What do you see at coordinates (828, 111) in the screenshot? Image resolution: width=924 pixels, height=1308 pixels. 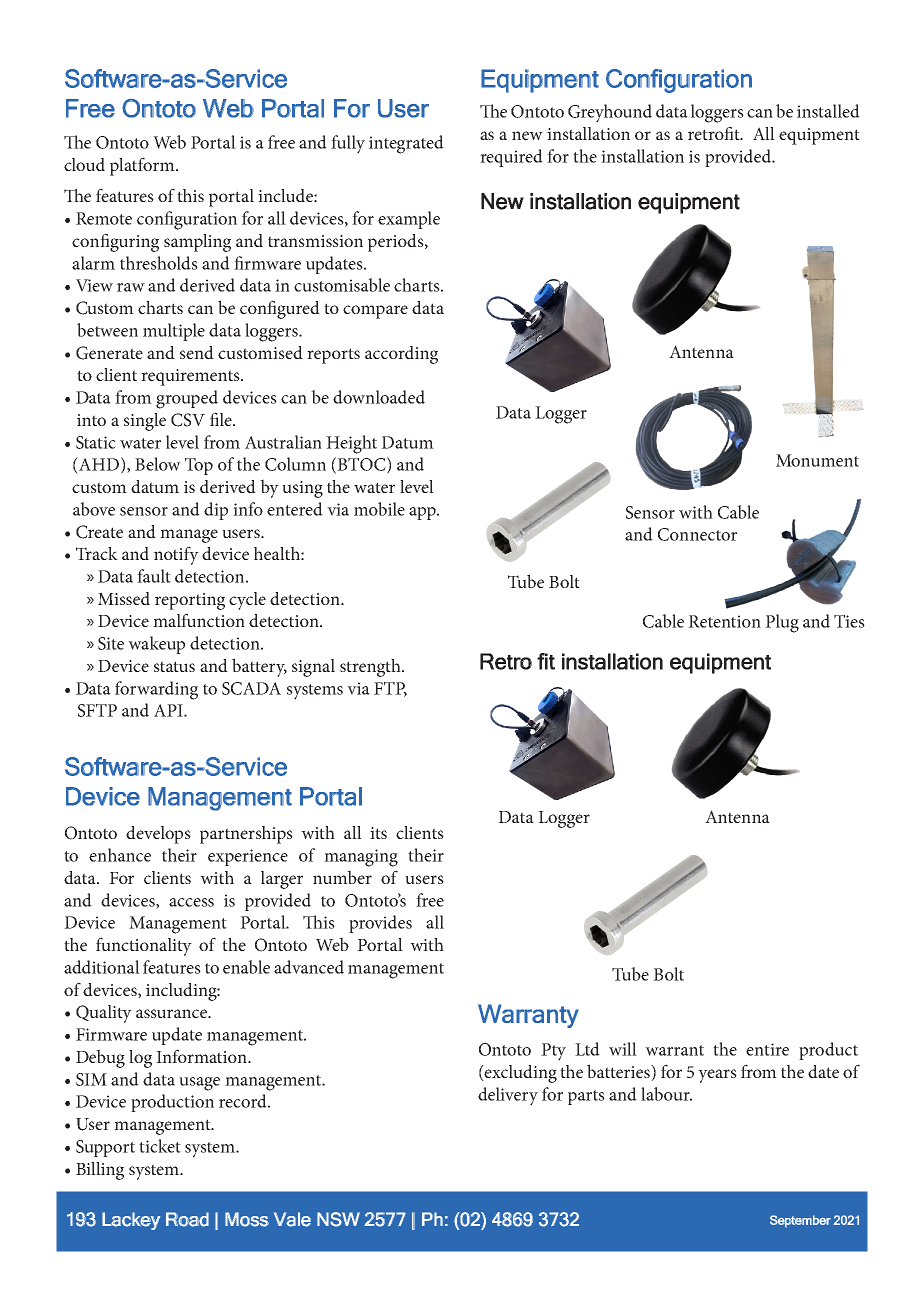 I see `installed` at bounding box center [828, 111].
